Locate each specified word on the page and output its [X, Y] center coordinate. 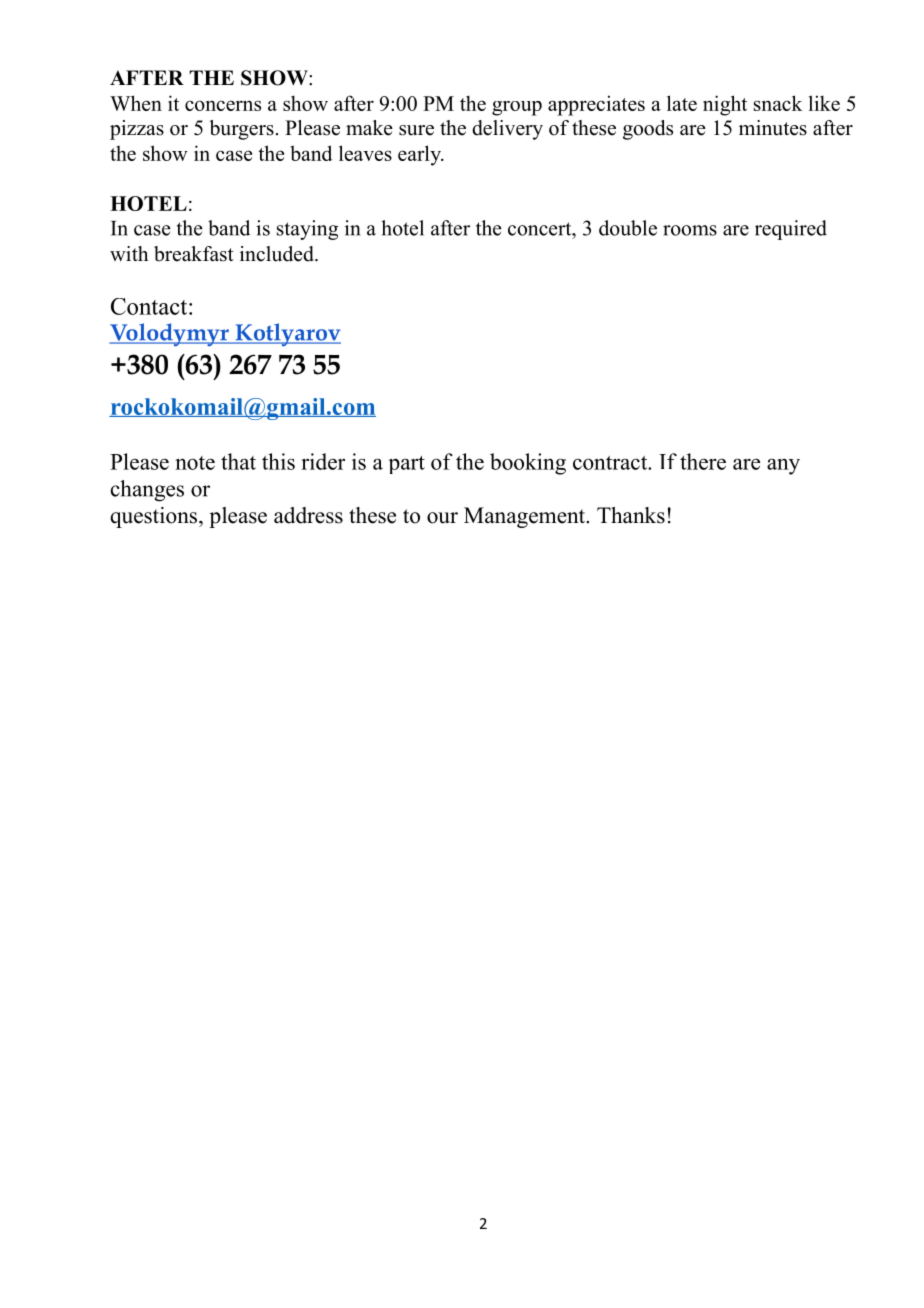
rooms [690, 230]
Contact [150, 306]
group [517, 108]
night [725, 105]
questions [155, 517]
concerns [223, 105]
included [278, 254]
